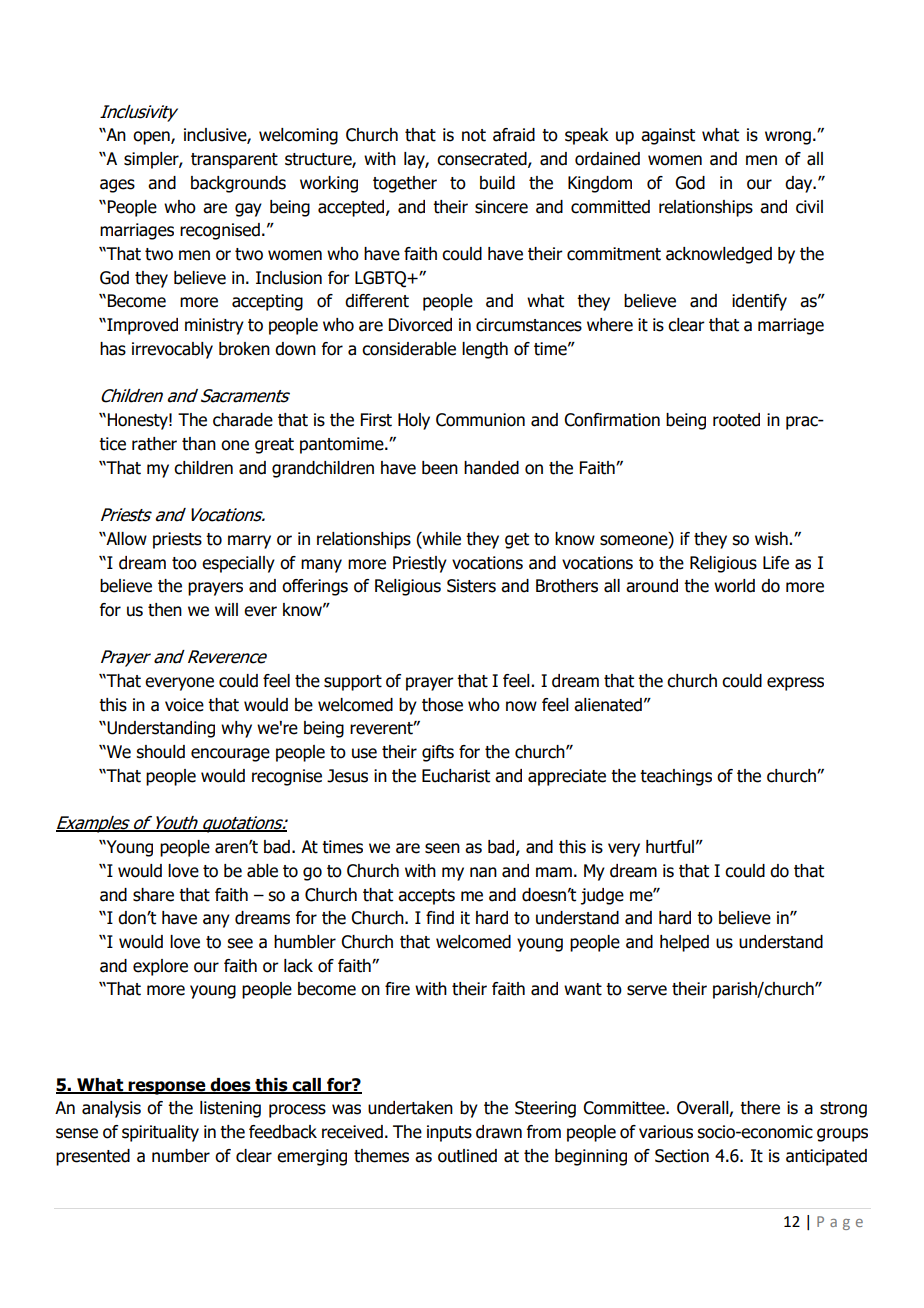 The width and height of the screenshot is (924, 1308). I want to click on gifts, so click(438, 753).
